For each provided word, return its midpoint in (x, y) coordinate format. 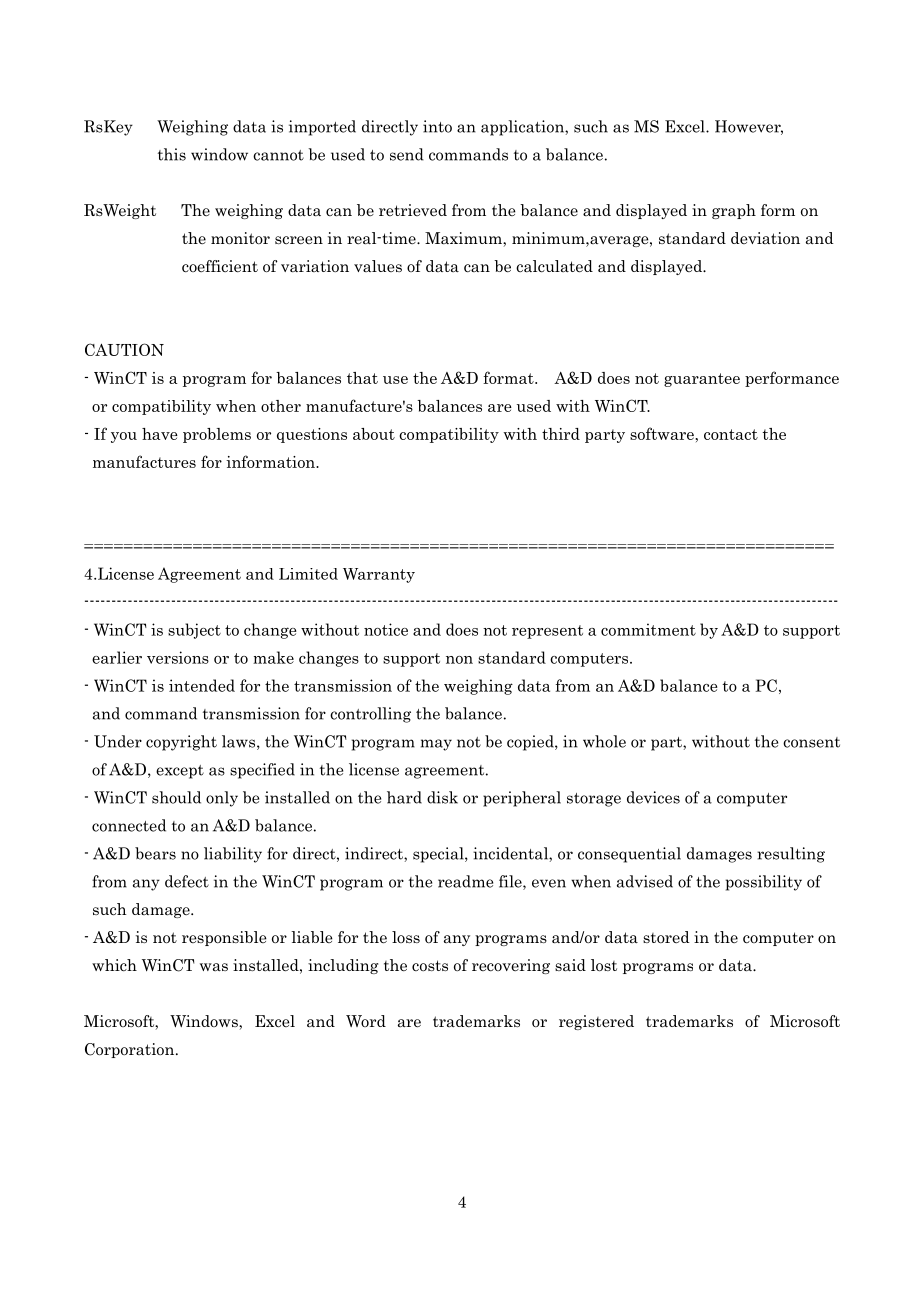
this (172, 154)
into (437, 126)
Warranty (379, 575)
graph (734, 211)
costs (430, 965)
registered (596, 1022)
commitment (648, 629)
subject (194, 631)
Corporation (131, 1050)
